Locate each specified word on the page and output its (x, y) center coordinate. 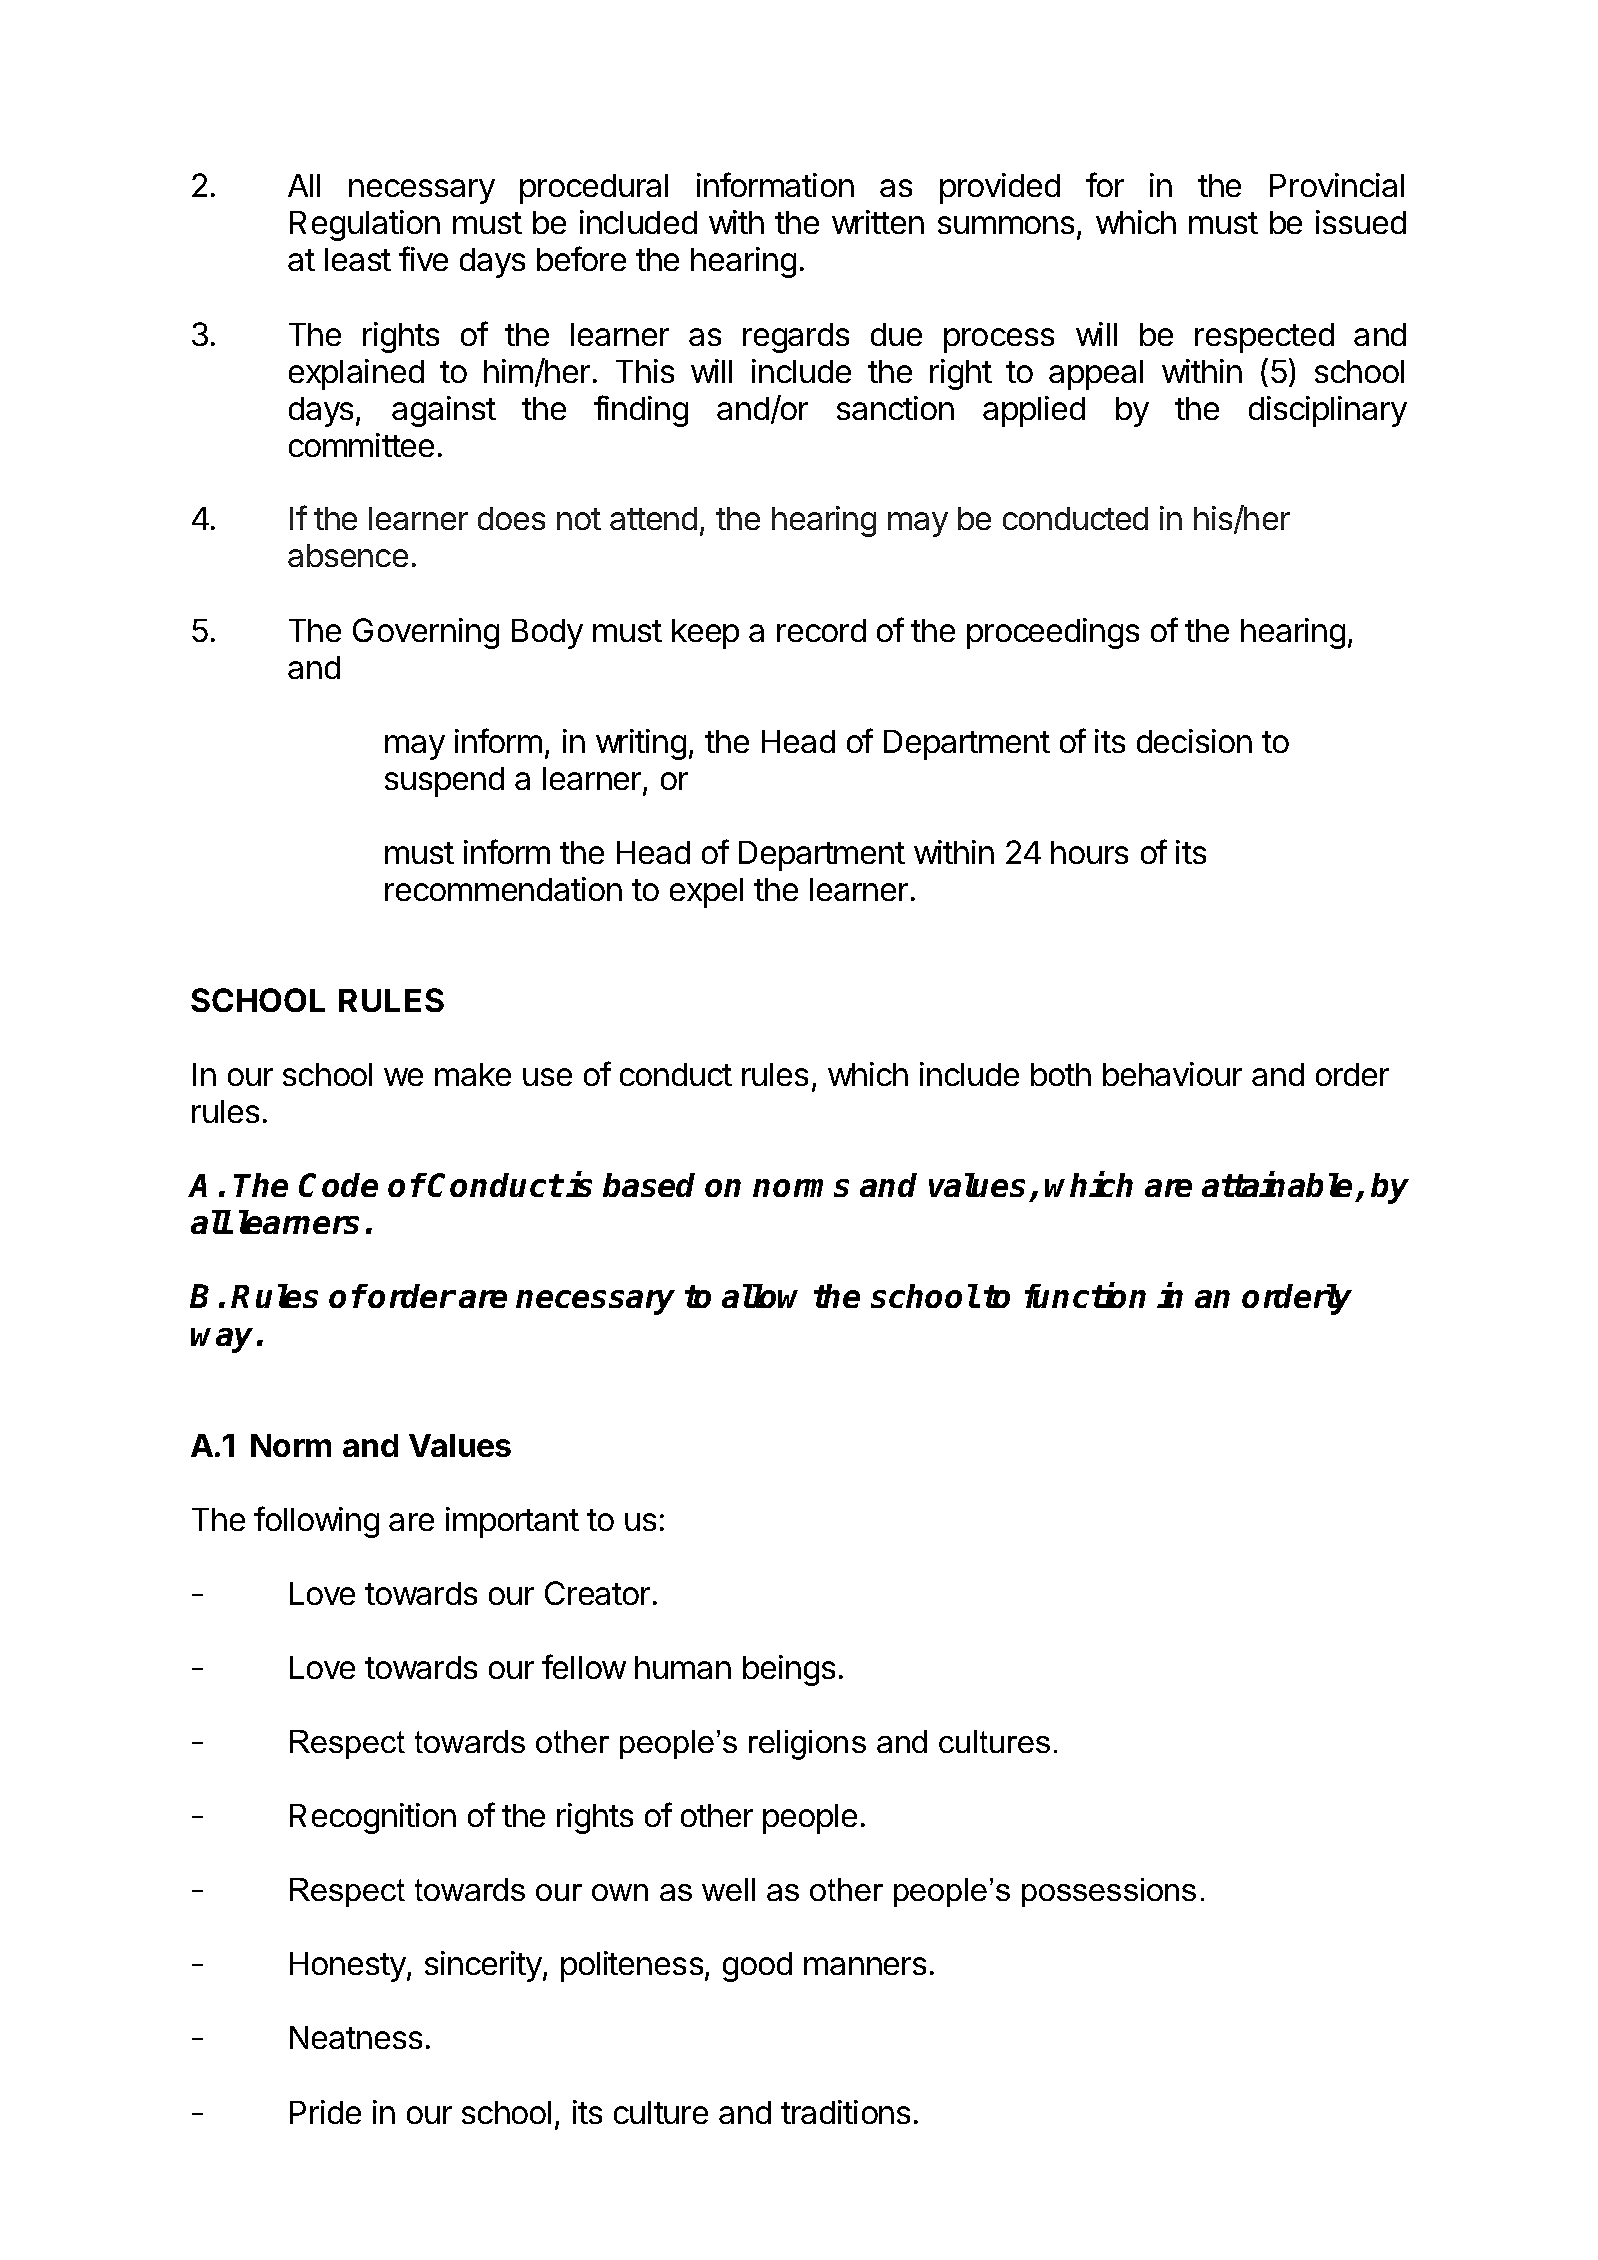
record (821, 630)
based (649, 1185)
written (878, 222)
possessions (1109, 1892)
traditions (845, 2112)
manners (865, 1966)
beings (789, 1670)
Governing (426, 633)
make (473, 1074)
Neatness (356, 2037)
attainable (1277, 1184)
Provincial (1337, 185)
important (512, 1522)
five (423, 258)
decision (1194, 741)
